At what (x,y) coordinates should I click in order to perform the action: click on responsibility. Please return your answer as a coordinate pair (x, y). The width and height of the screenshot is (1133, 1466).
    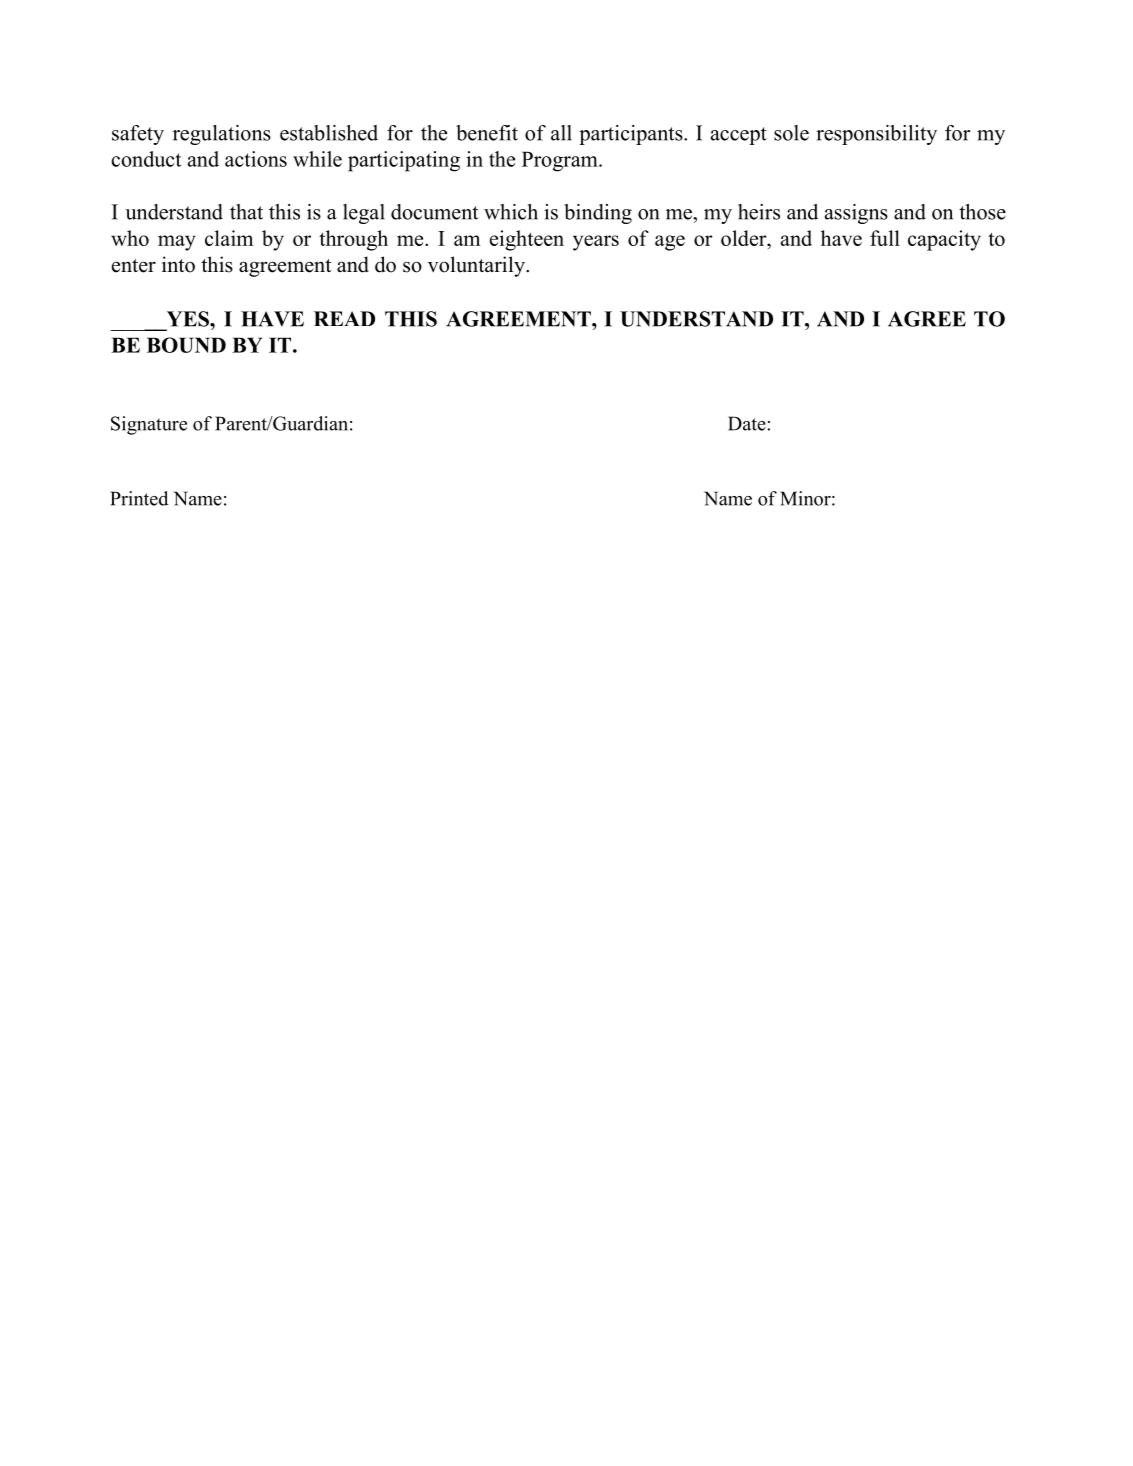
    Looking at the image, I should click on (876, 135).
